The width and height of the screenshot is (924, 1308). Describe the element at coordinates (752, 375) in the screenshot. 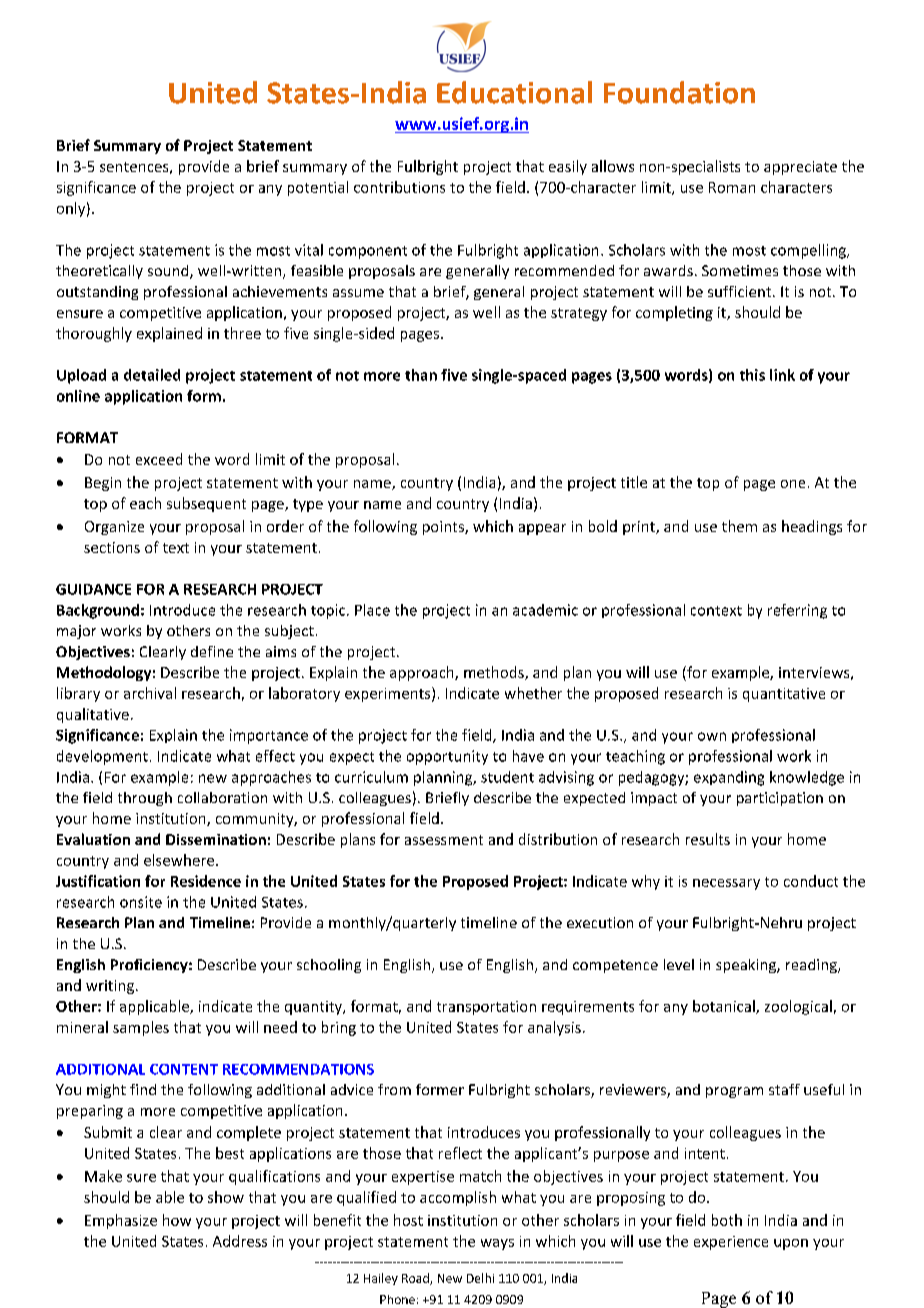

I see `this` at that location.
